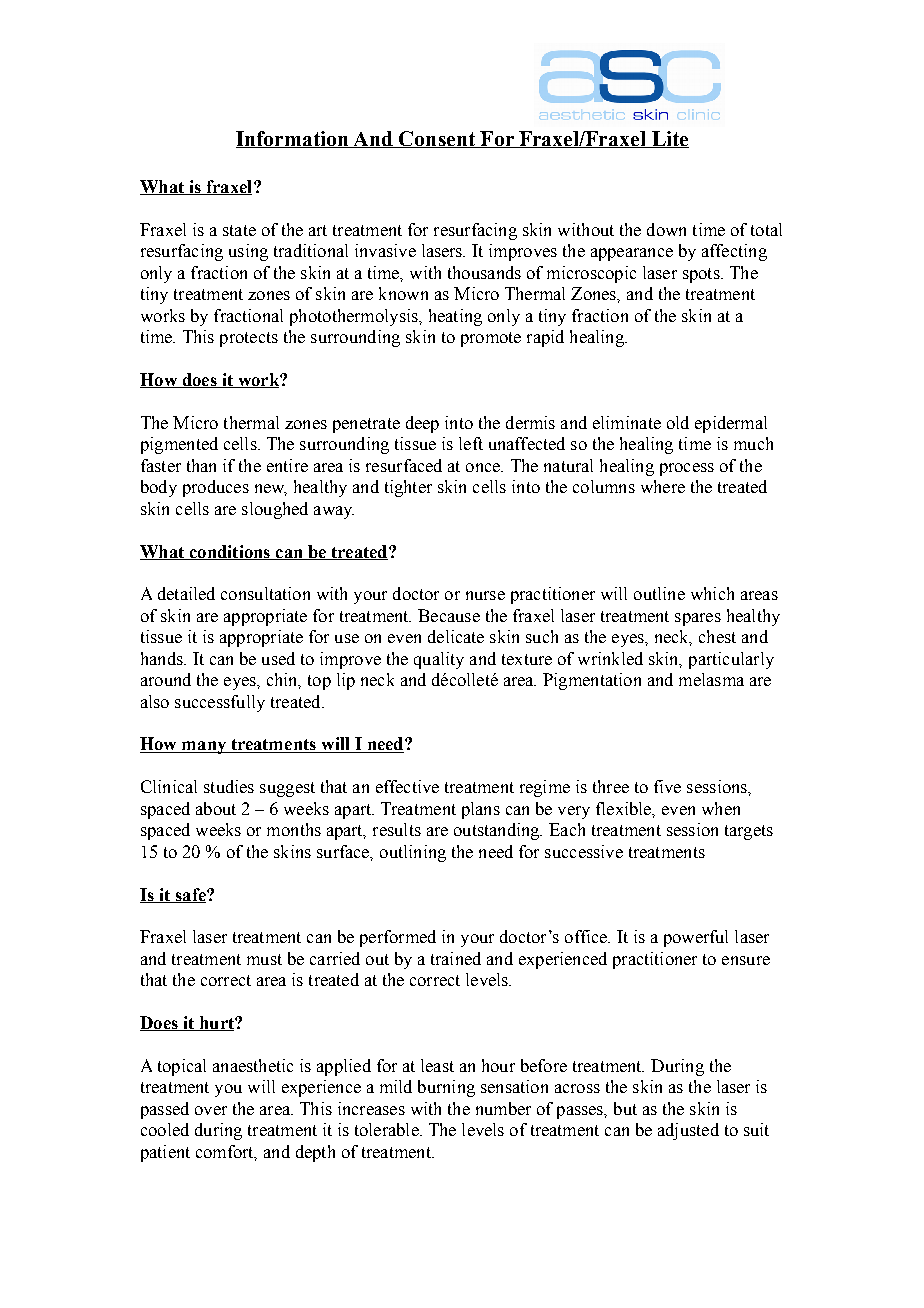  Describe the element at coordinates (239, 230) in the page. I see `state` at that location.
